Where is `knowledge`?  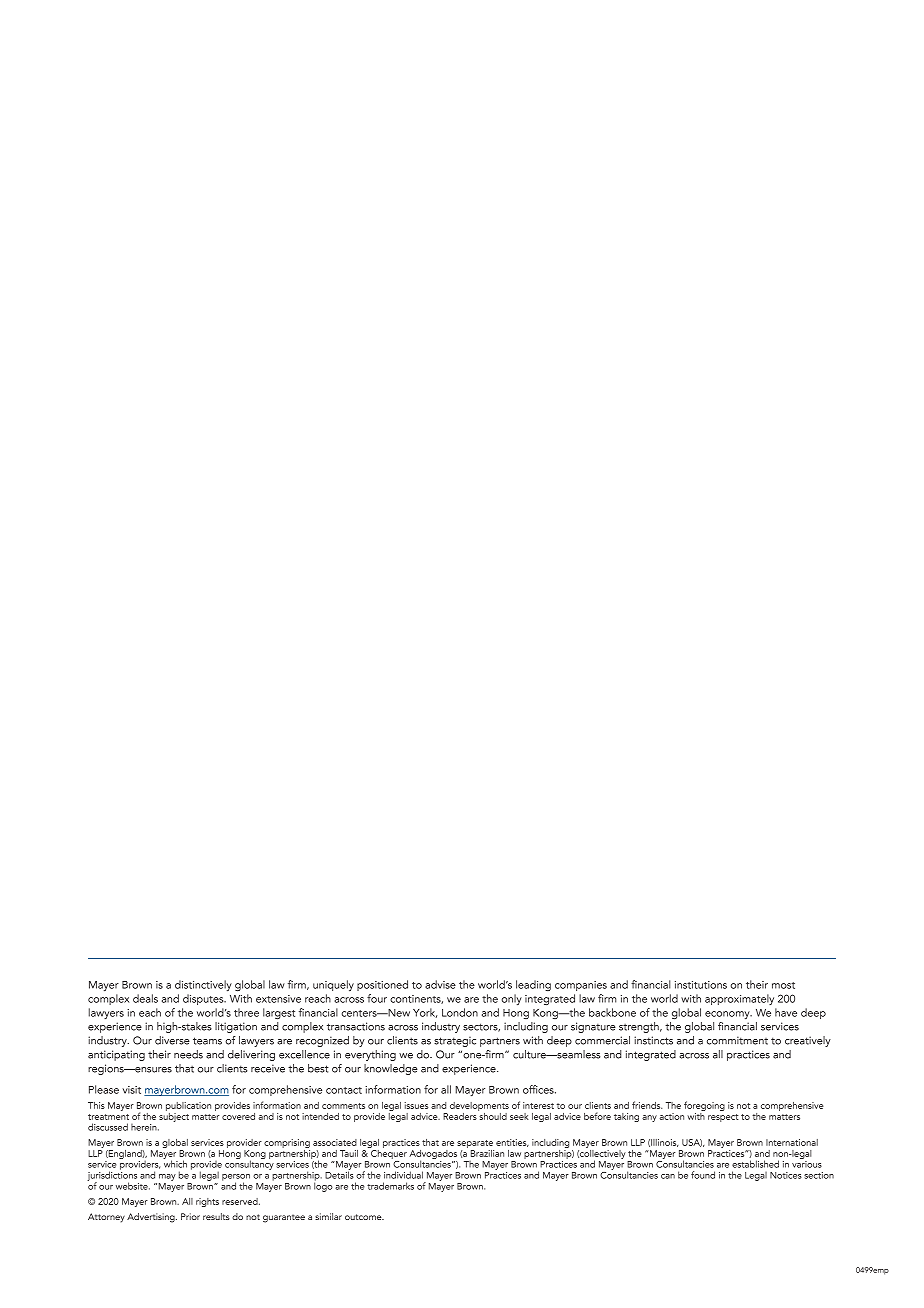 knowledge is located at coordinates (391, 1069).
